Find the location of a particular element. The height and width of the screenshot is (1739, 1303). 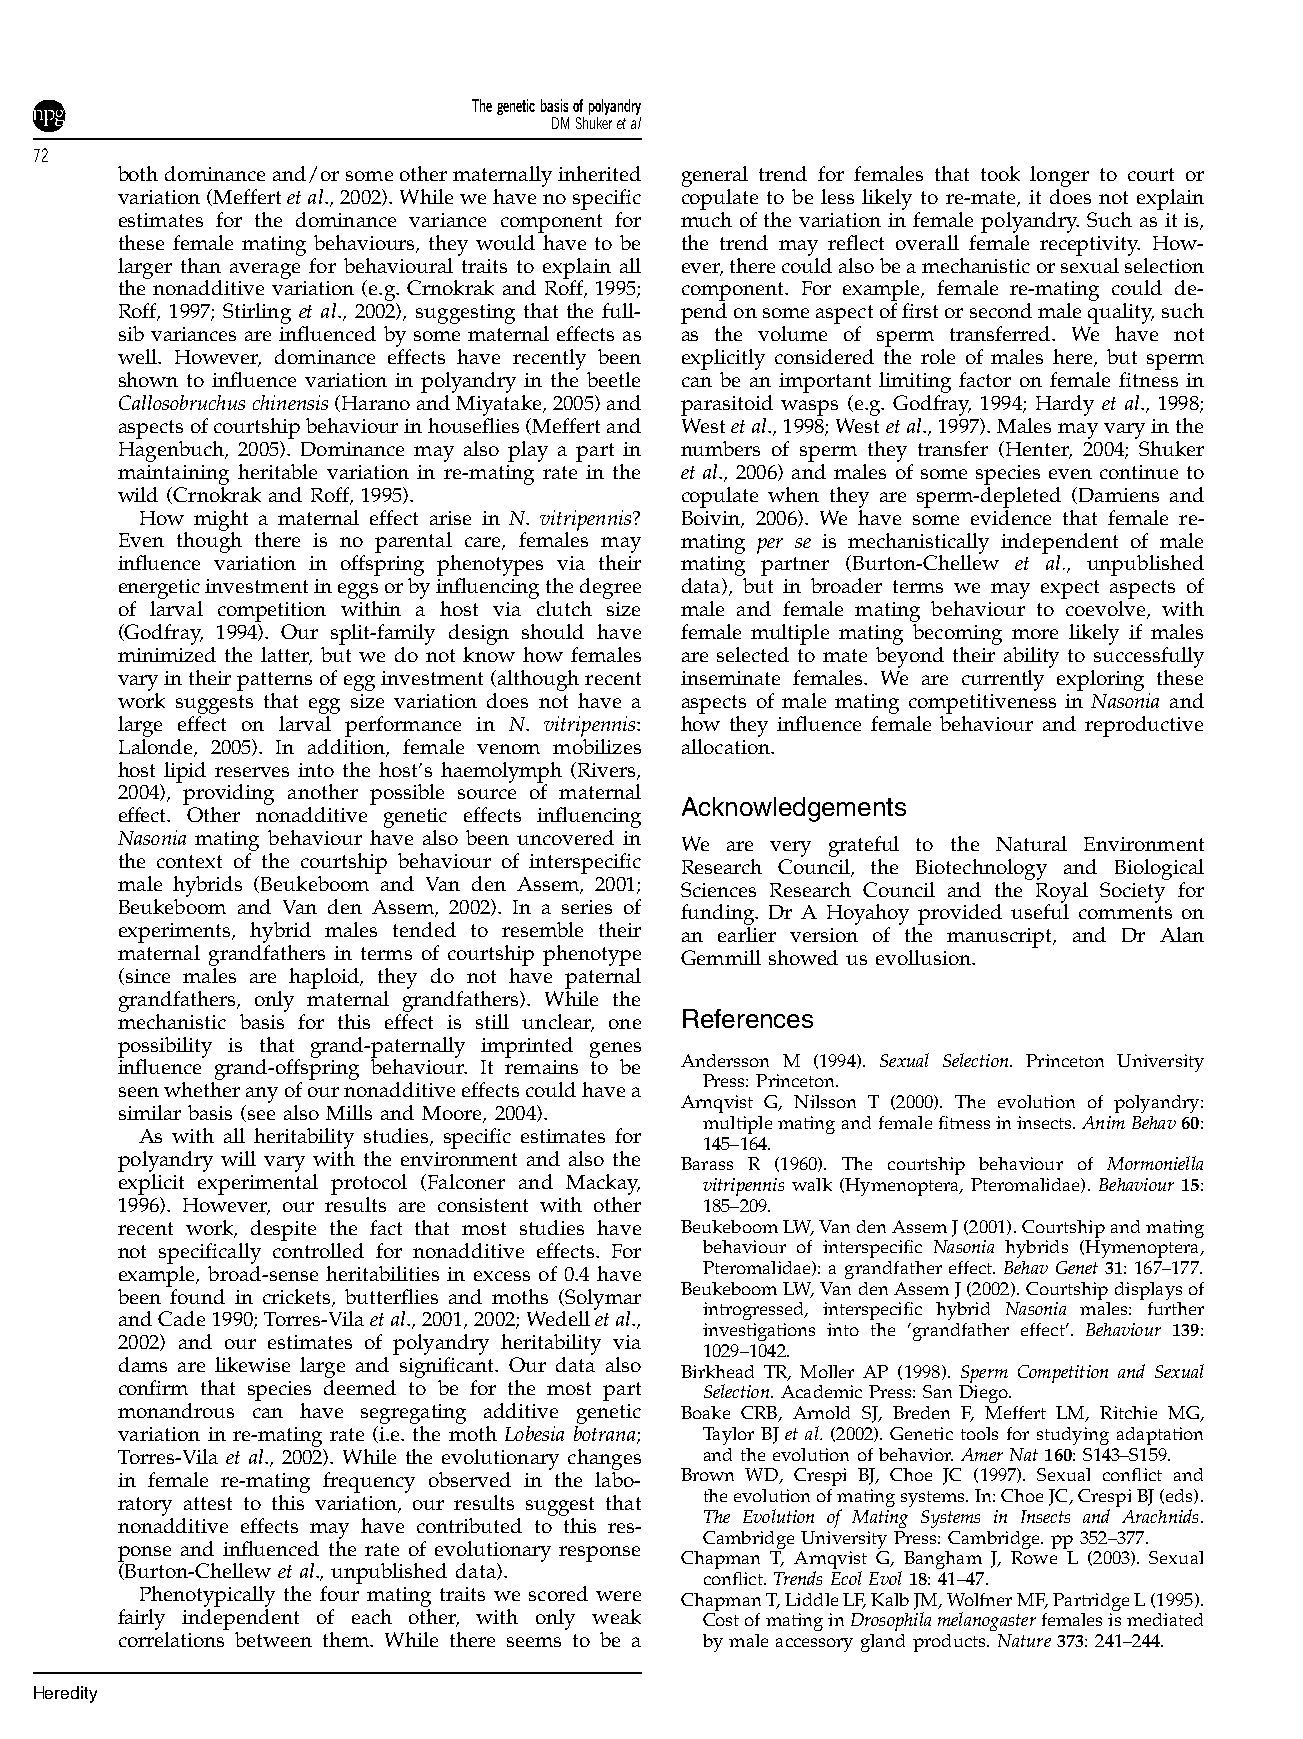

much is located at coordinates (706, 218).
